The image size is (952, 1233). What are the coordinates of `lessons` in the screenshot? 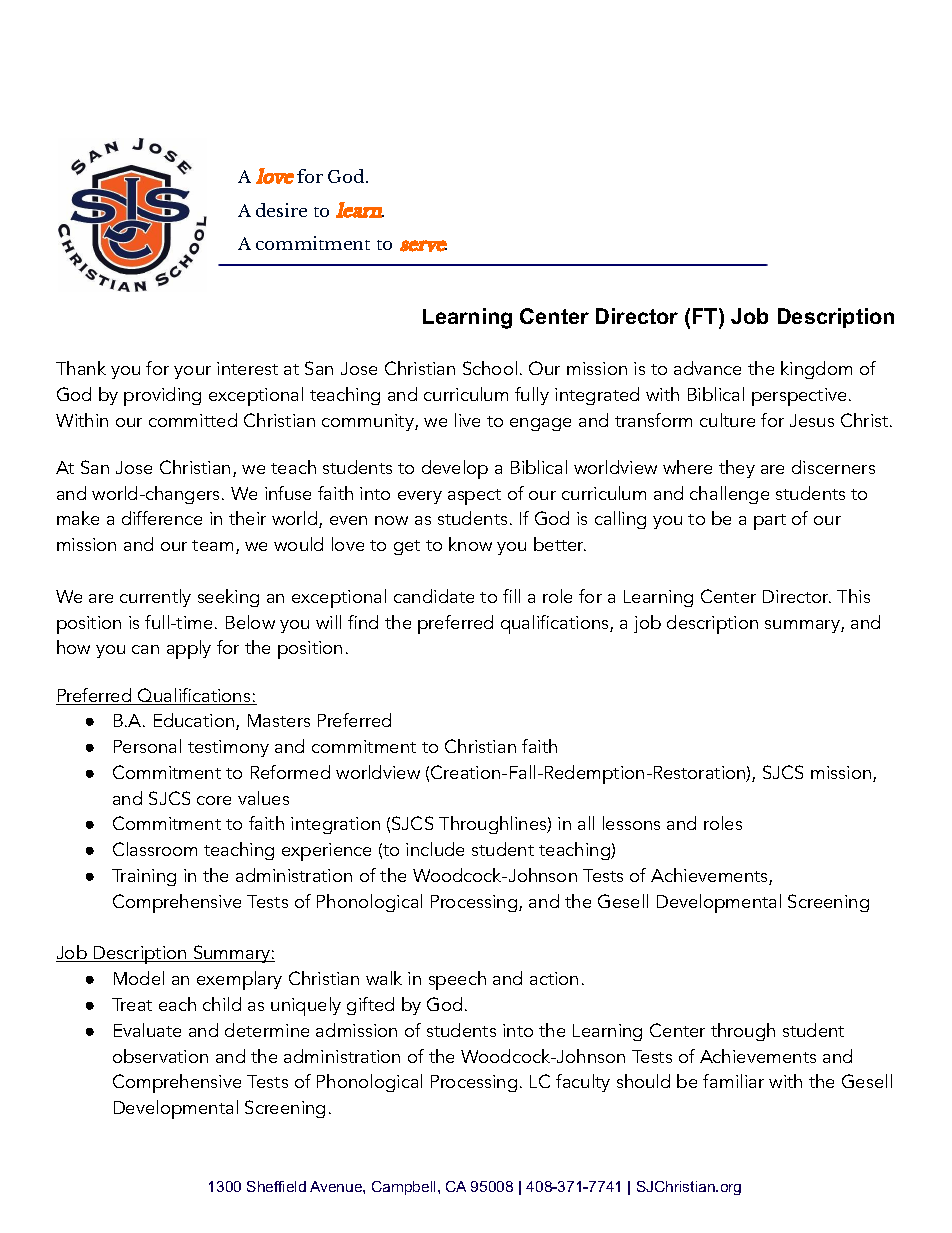 It's located at (631, 823).
